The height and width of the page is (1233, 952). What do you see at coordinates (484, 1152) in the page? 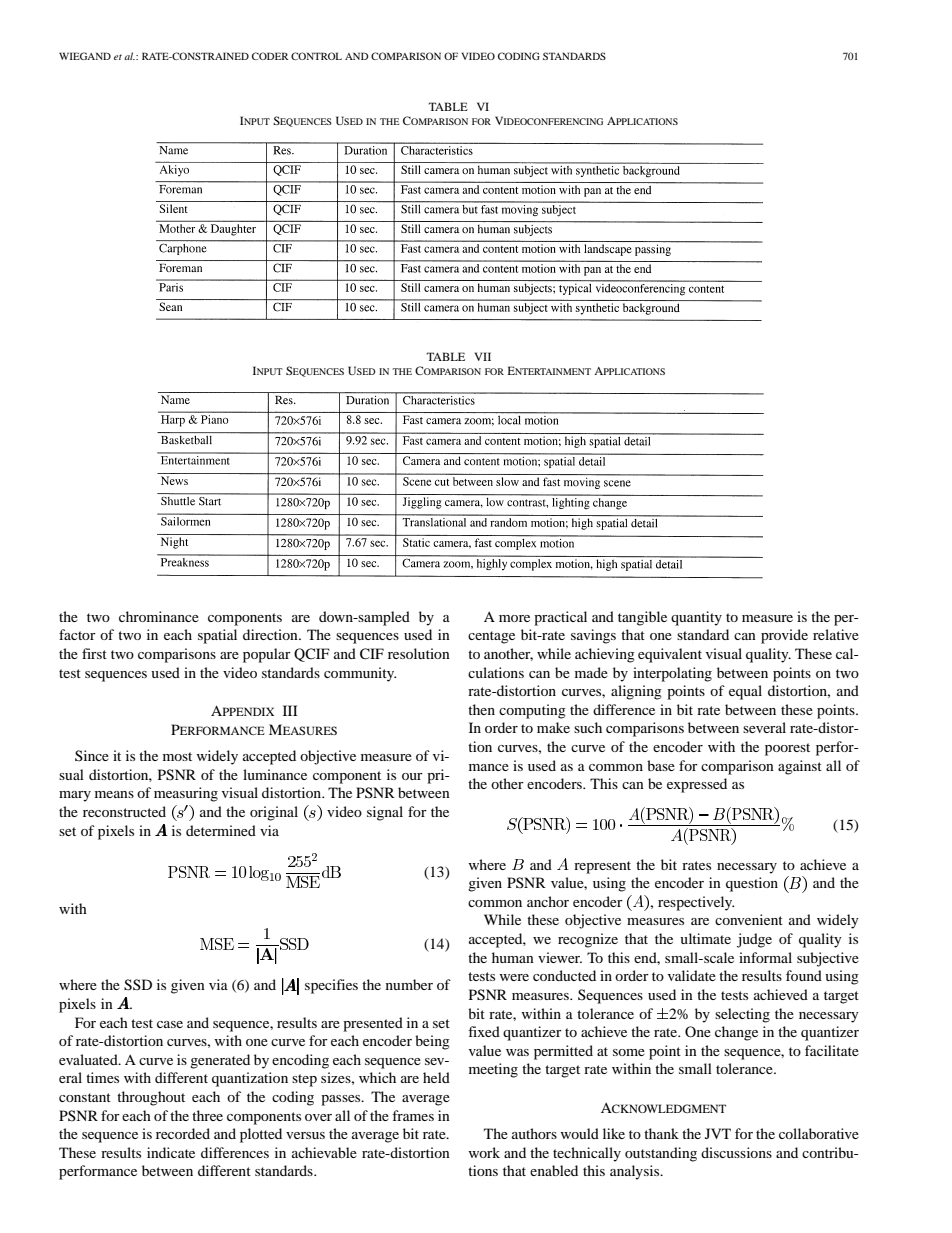
I see `work` at bounding box center [484, 1152].
